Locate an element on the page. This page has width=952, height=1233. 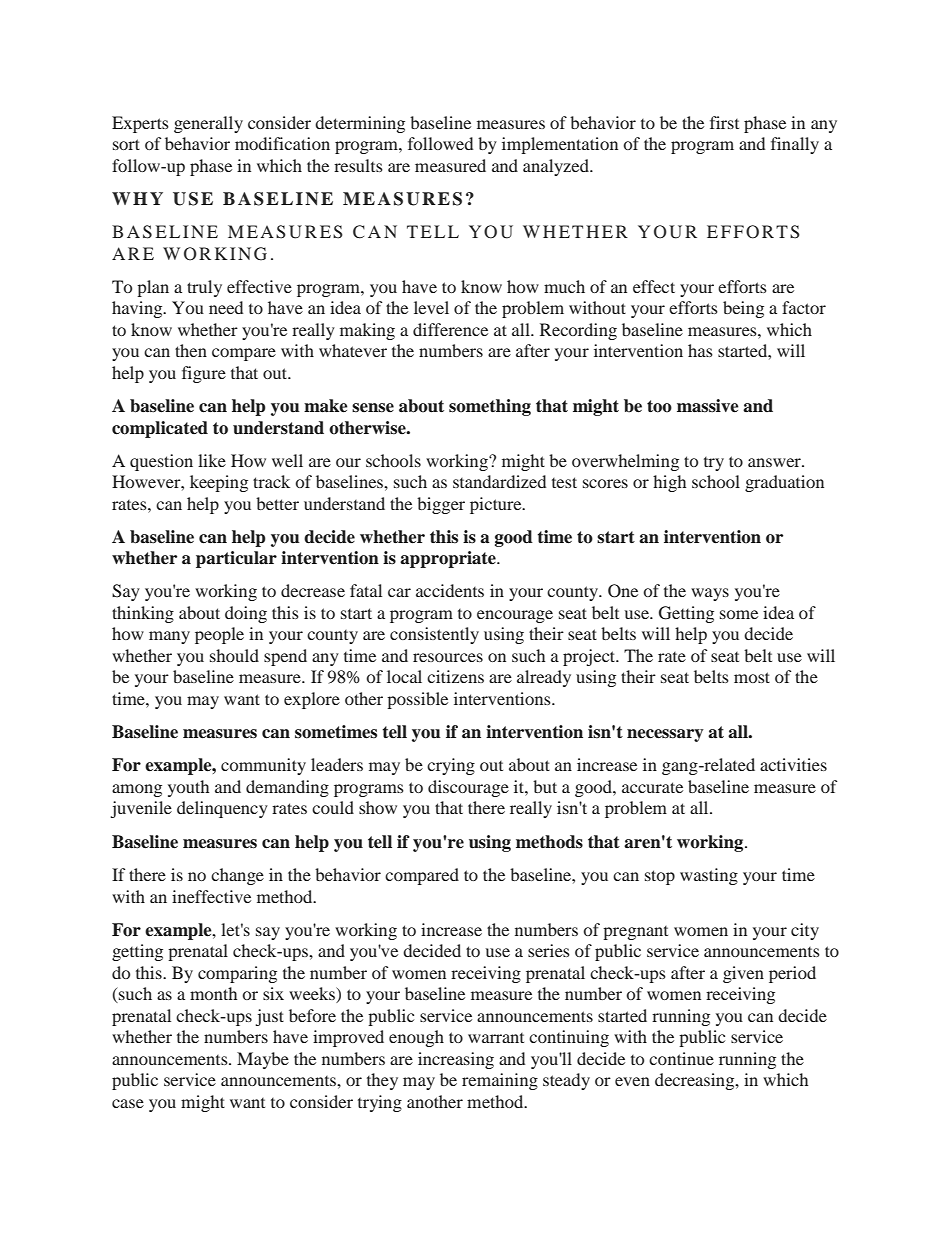
Maybe is located at coordinates (263, 1060).
